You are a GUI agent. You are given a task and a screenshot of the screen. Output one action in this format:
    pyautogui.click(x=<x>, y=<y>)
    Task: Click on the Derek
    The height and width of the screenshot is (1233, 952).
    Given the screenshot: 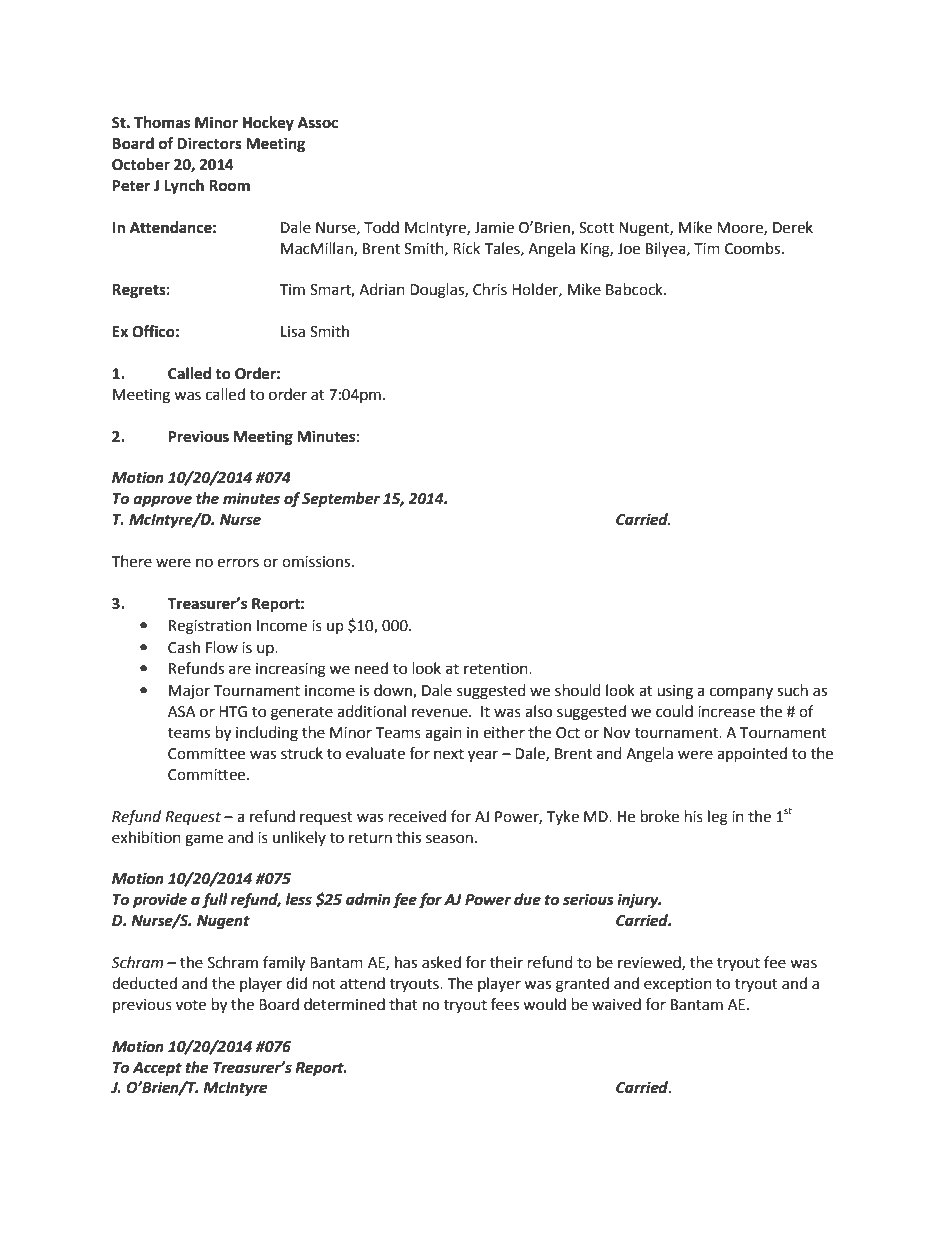 What is the action you would take?
    pyautogui.click(x=793, y=227)
